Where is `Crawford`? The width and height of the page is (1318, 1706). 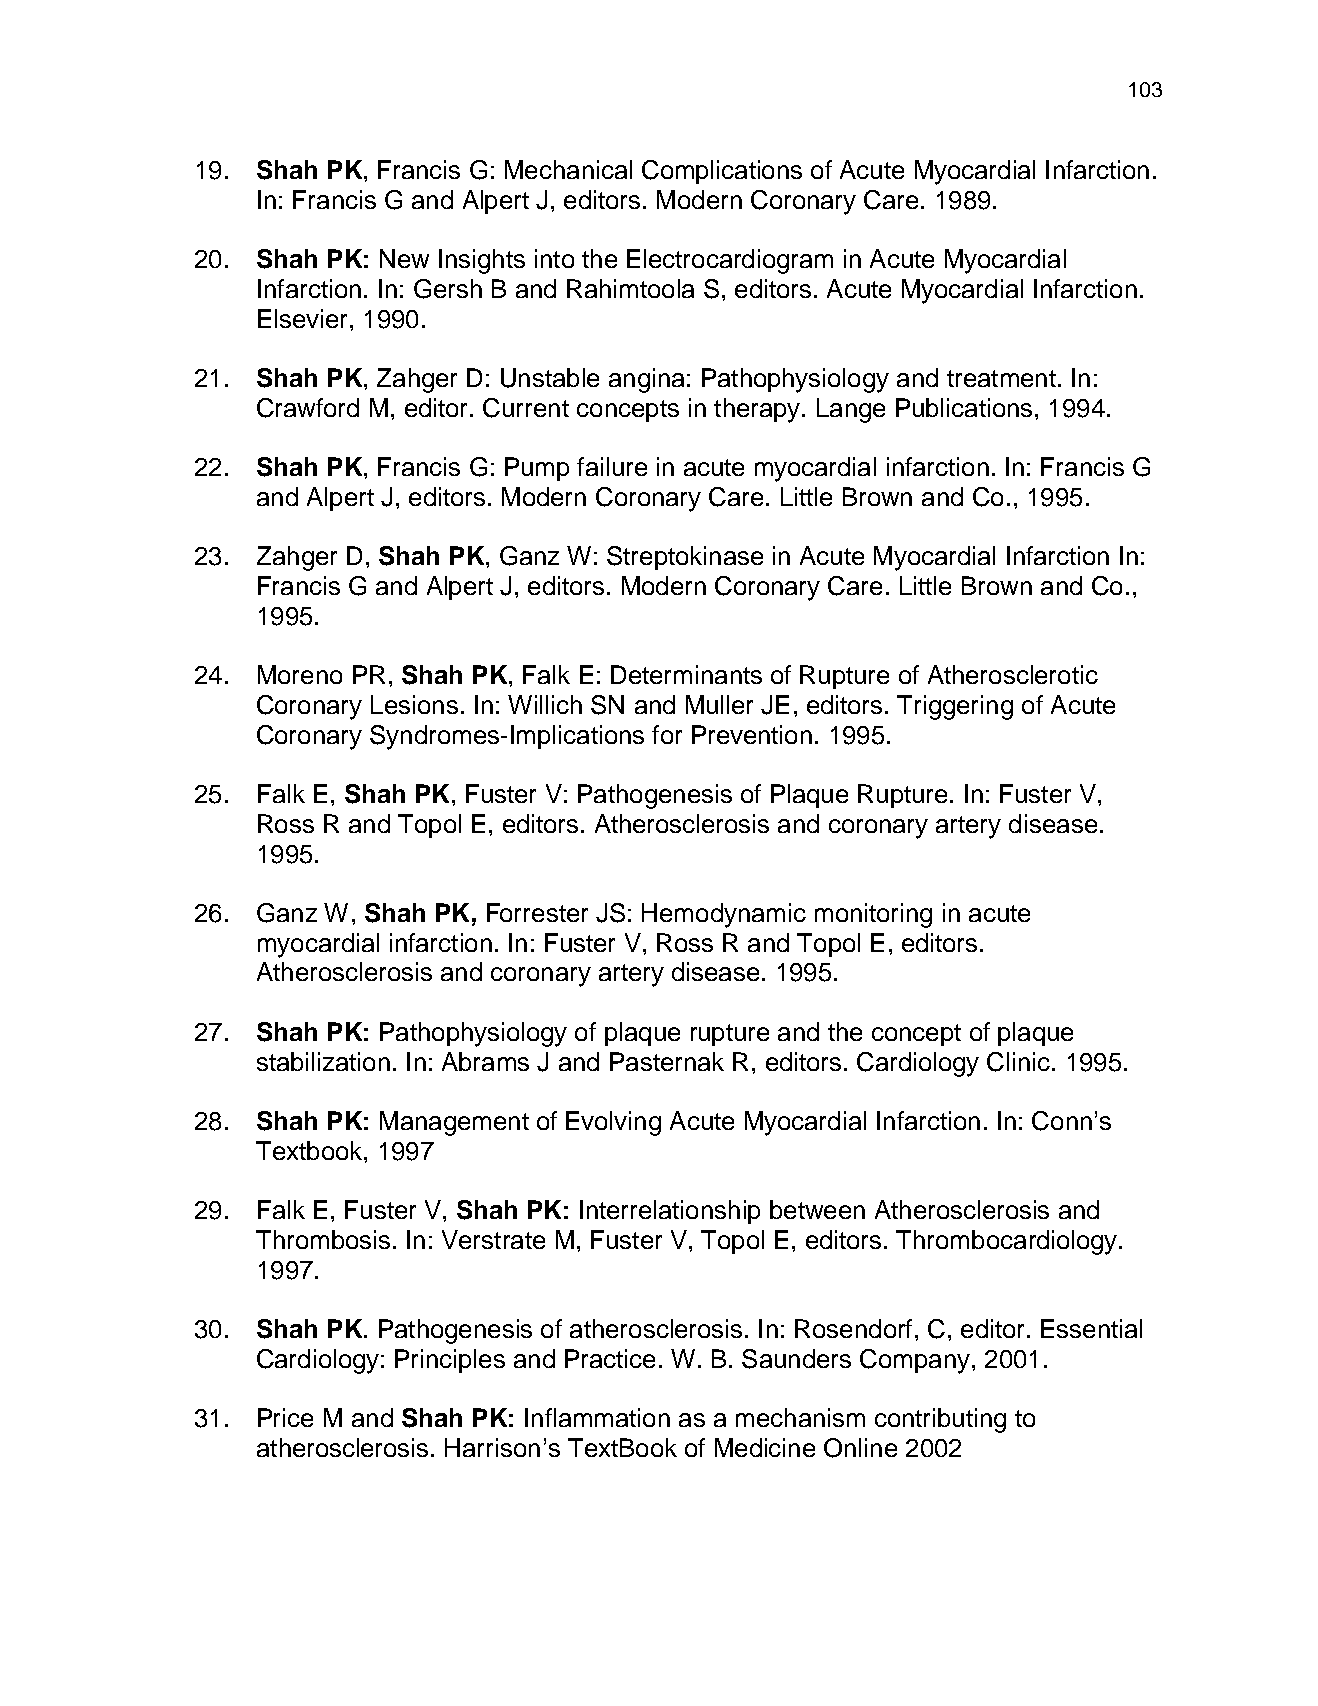 Crawford is located at coordinates (308, 408).
